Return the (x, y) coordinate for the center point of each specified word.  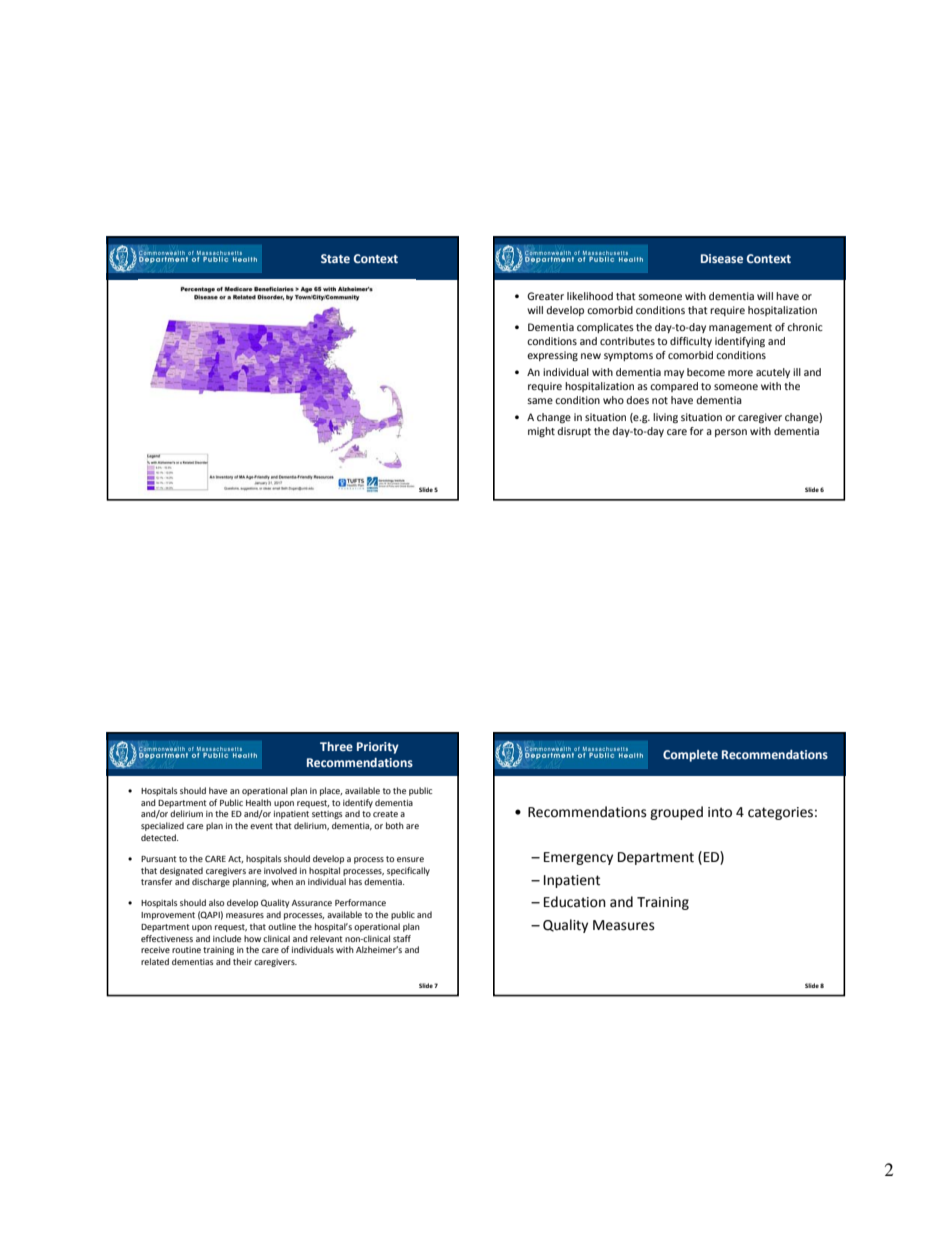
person (731, 433)
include (227, 938)
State (335, 258)
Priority (378, 748)
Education (575, 902)
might (541, 432)
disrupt (574, 432)
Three (336, 746)
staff (402, 938)
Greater (545, 296)
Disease (722, 258)
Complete (690, 756)
